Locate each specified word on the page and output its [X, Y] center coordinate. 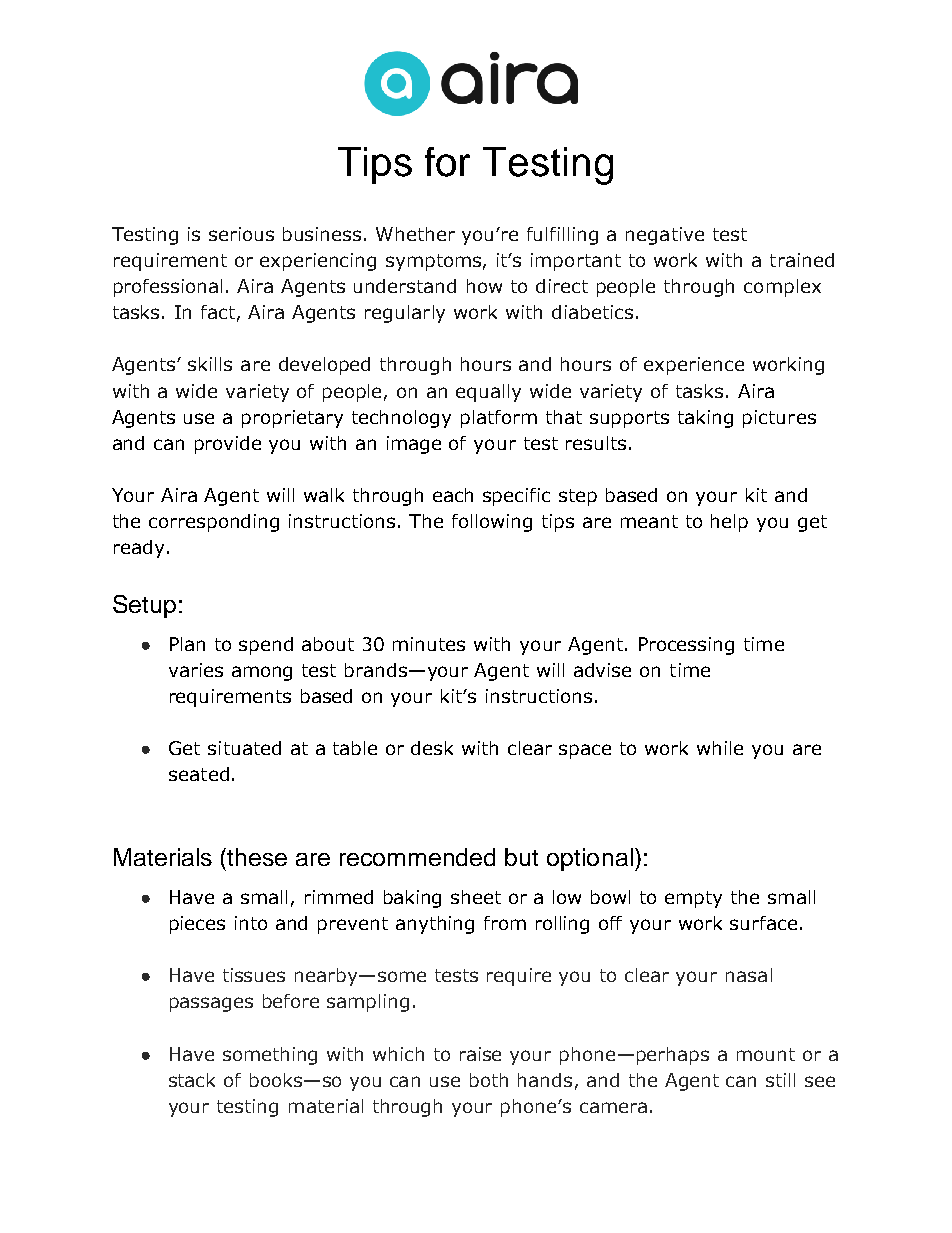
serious [241, 234]
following [492, 523]
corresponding [214, 523]
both [489, 1080]
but [521, 857]
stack [192, 1080]
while [720, 748]
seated [199, 774]
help [729, 523]
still [780, 1080]
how [484, 286]
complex [782, 288]
